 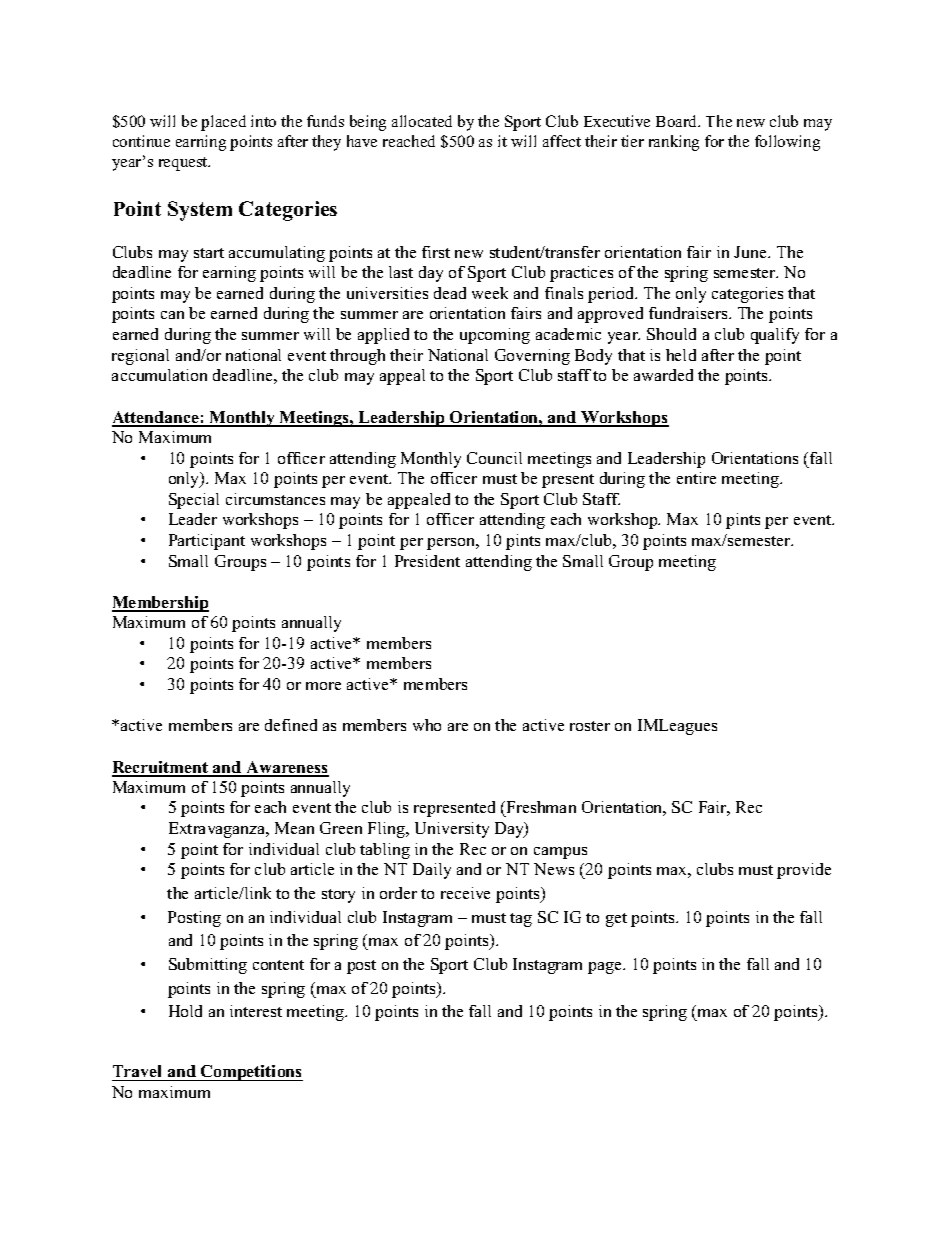 I want to click on page, so click(x=606, y=968).
